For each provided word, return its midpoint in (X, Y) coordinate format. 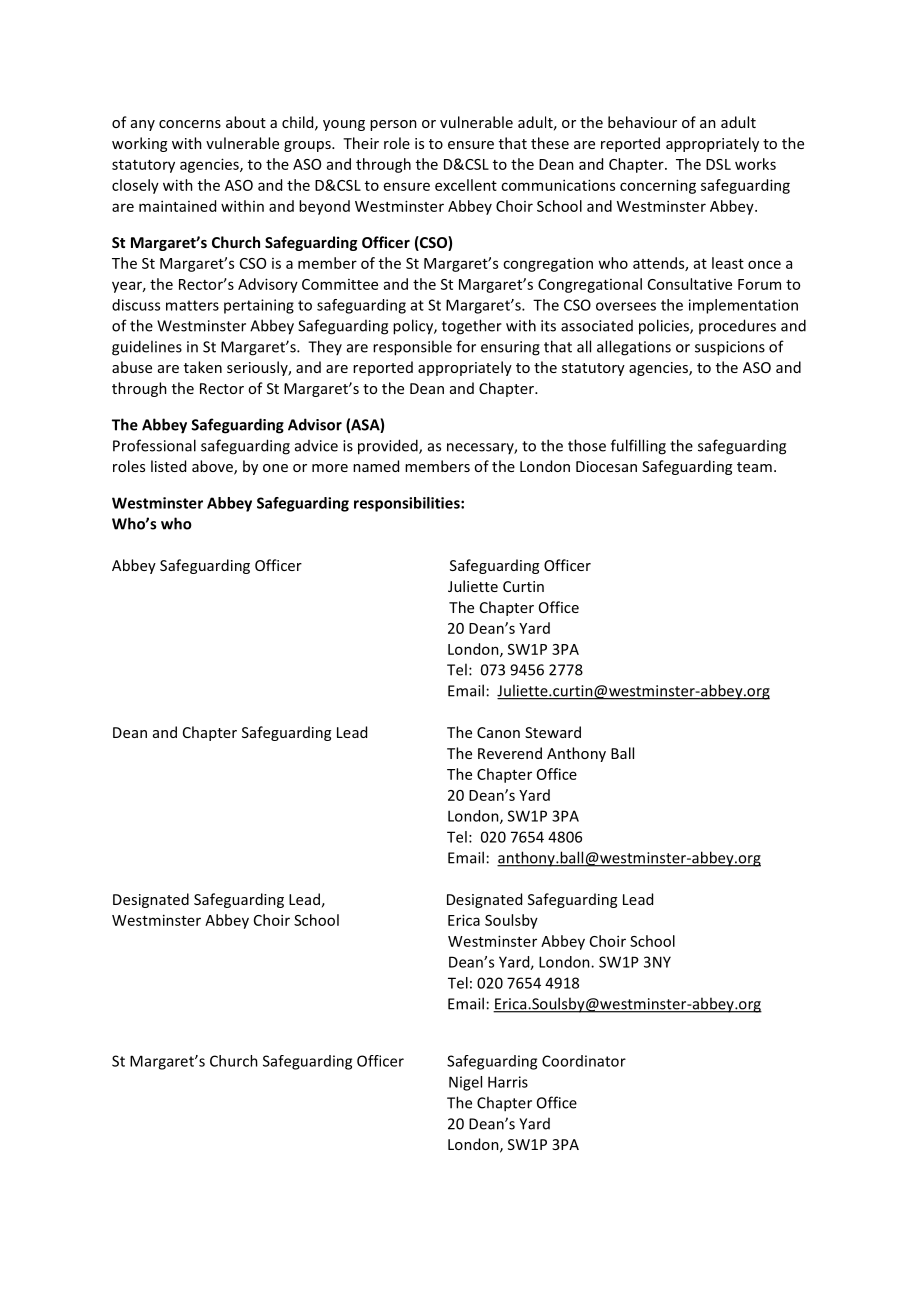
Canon (498, 732)
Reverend (510, 753)
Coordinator (584, 1061)
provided (389, 447)
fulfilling (638, 447)
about (246, 122)
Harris (508, 1082)
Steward (553, 732)
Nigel (465, 1083)
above (213, 467)
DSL (718, 164)
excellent (466, 185)
